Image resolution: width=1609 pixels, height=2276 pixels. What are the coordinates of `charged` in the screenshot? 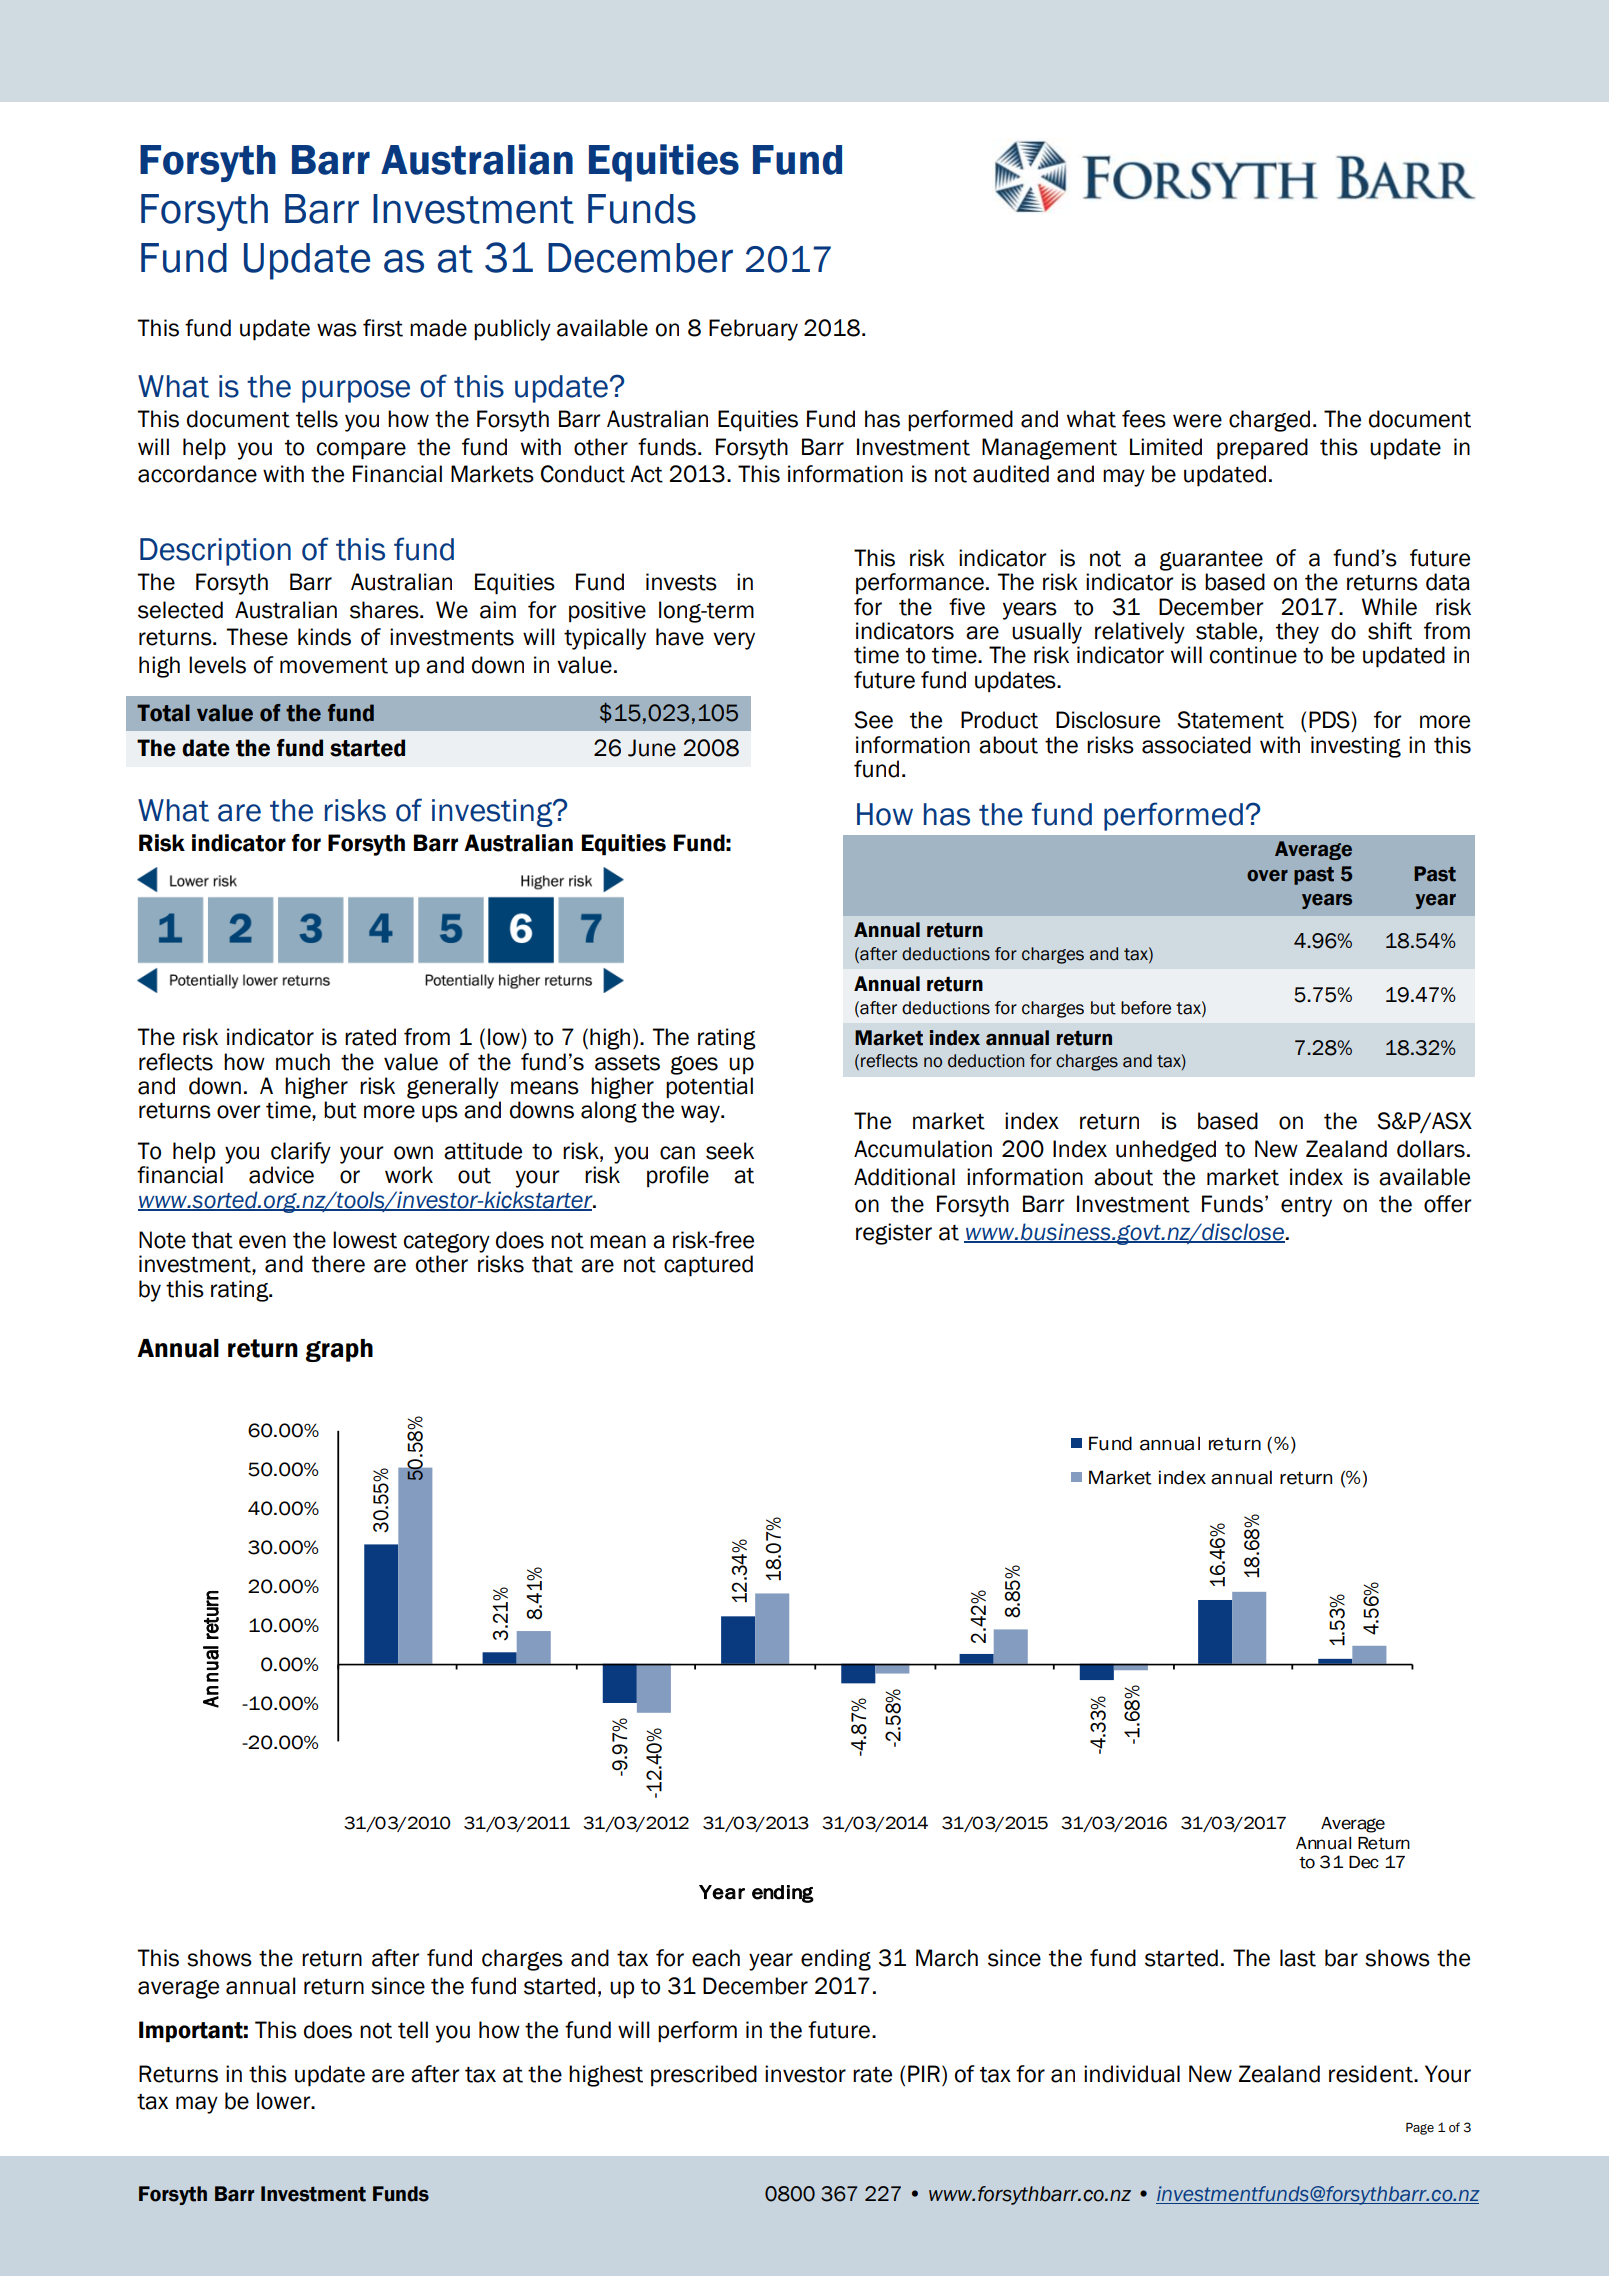 It's located at (1269, 421).
